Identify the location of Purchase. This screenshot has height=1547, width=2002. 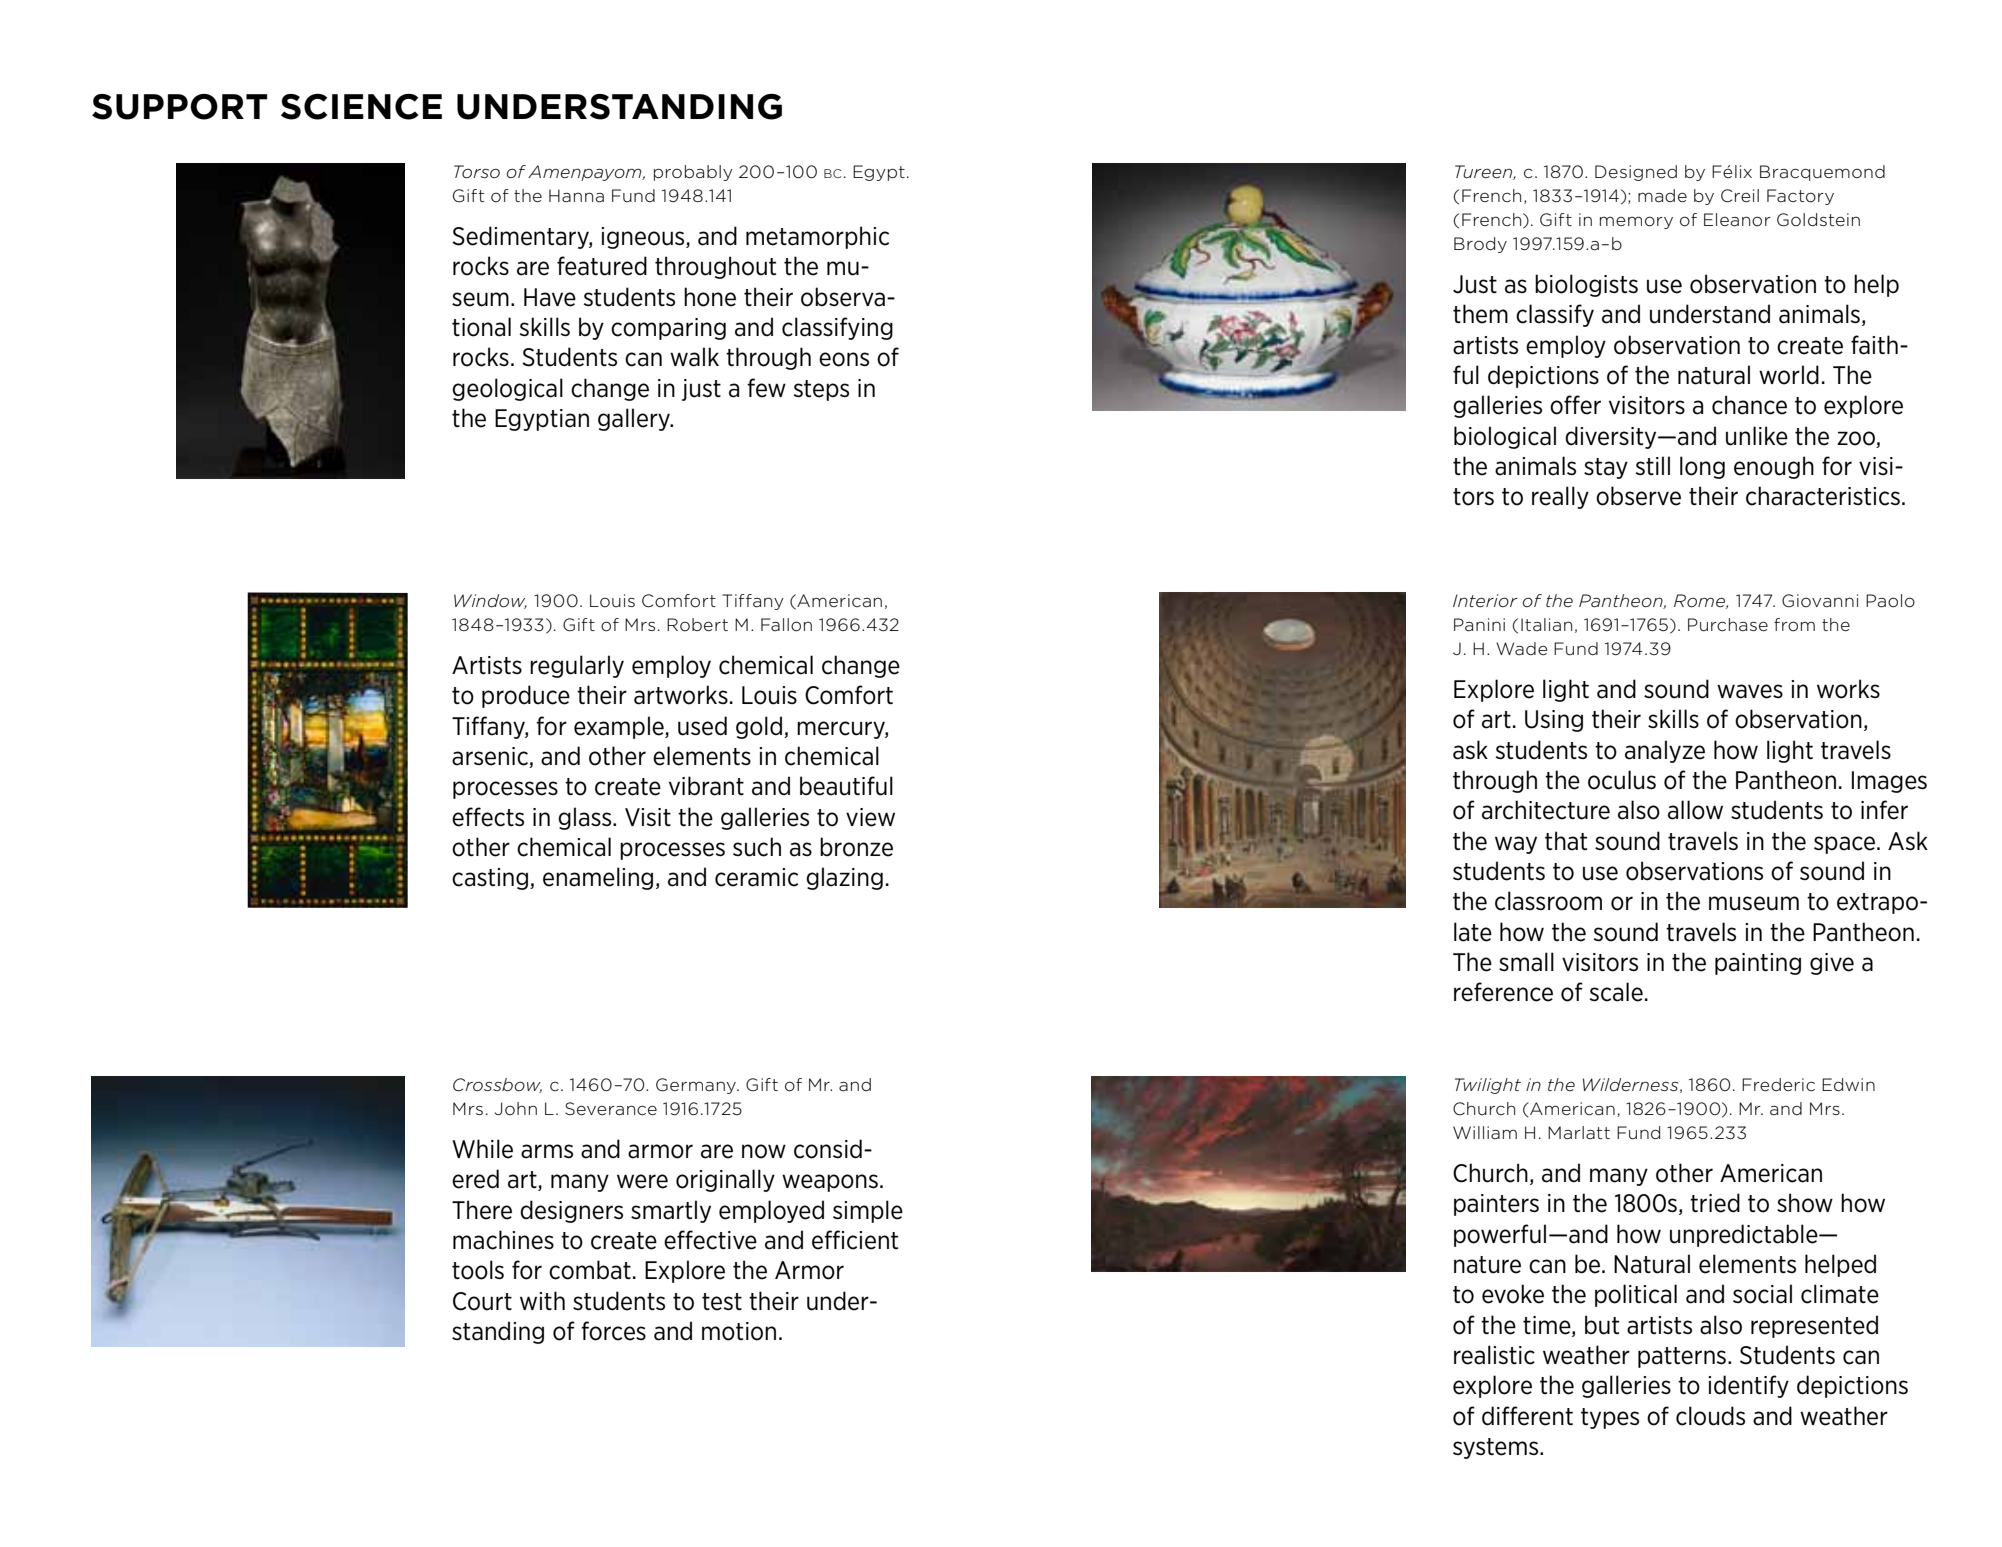
(1728, 625).
